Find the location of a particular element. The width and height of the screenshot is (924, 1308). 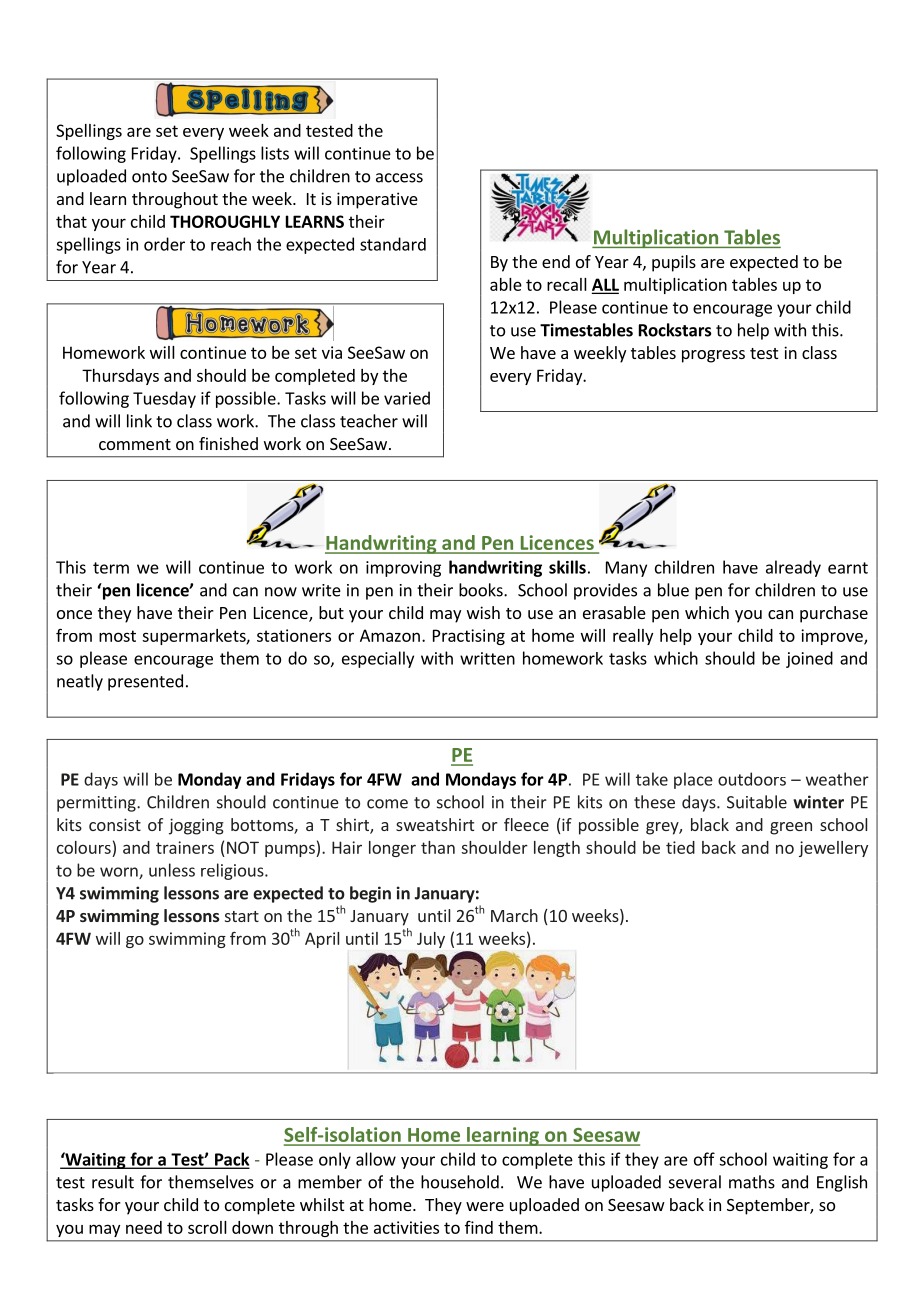

onto is located at coordinates (149, 177).
